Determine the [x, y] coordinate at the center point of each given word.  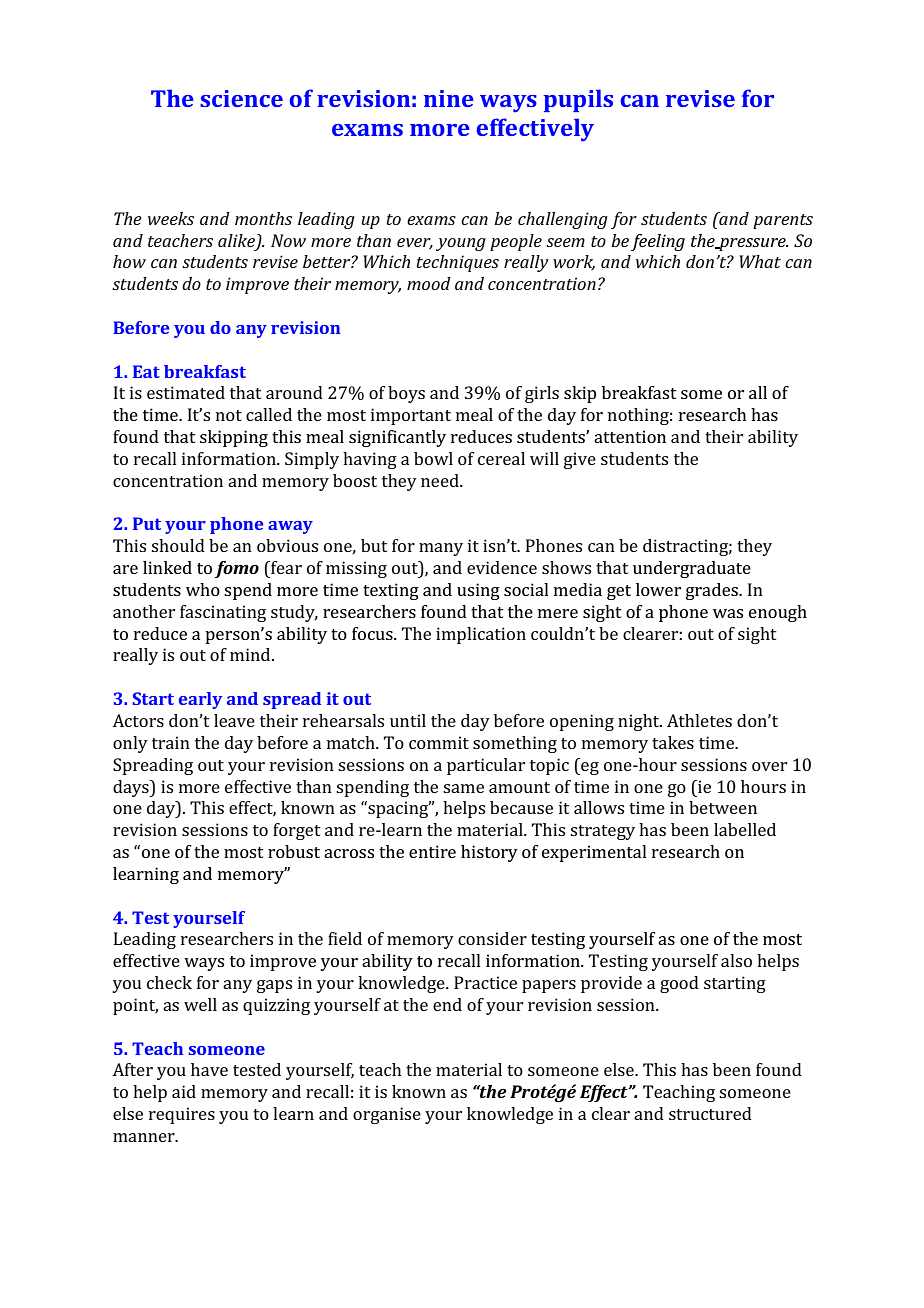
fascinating [223, 613]
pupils [578, 100]
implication [481, 635]
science [241, 98]
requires [182, 1115]
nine [449, 98]
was [728, 613]
